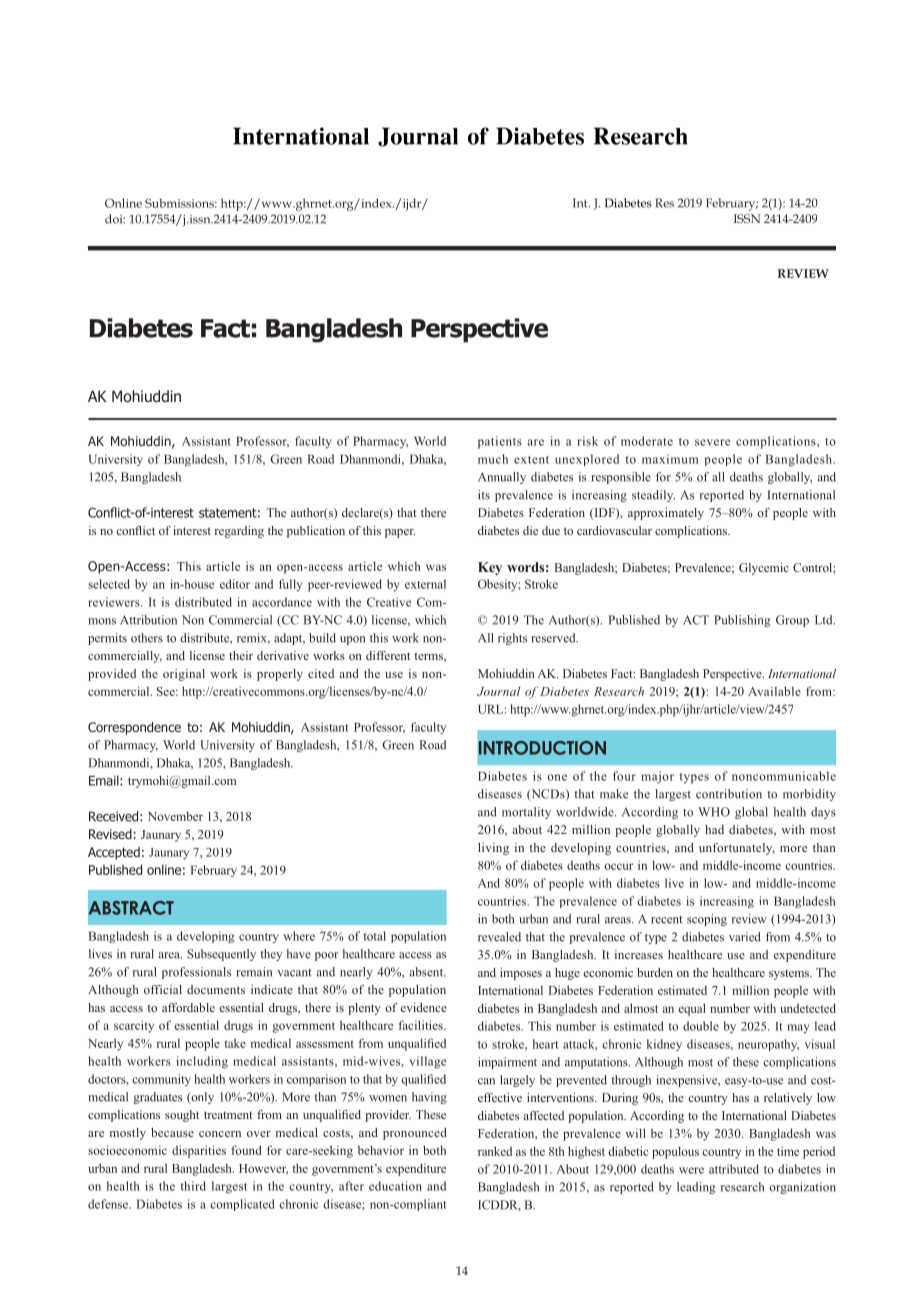 The width and height of the document is (924, 1308). I want to click on original, so click(184, 675).
